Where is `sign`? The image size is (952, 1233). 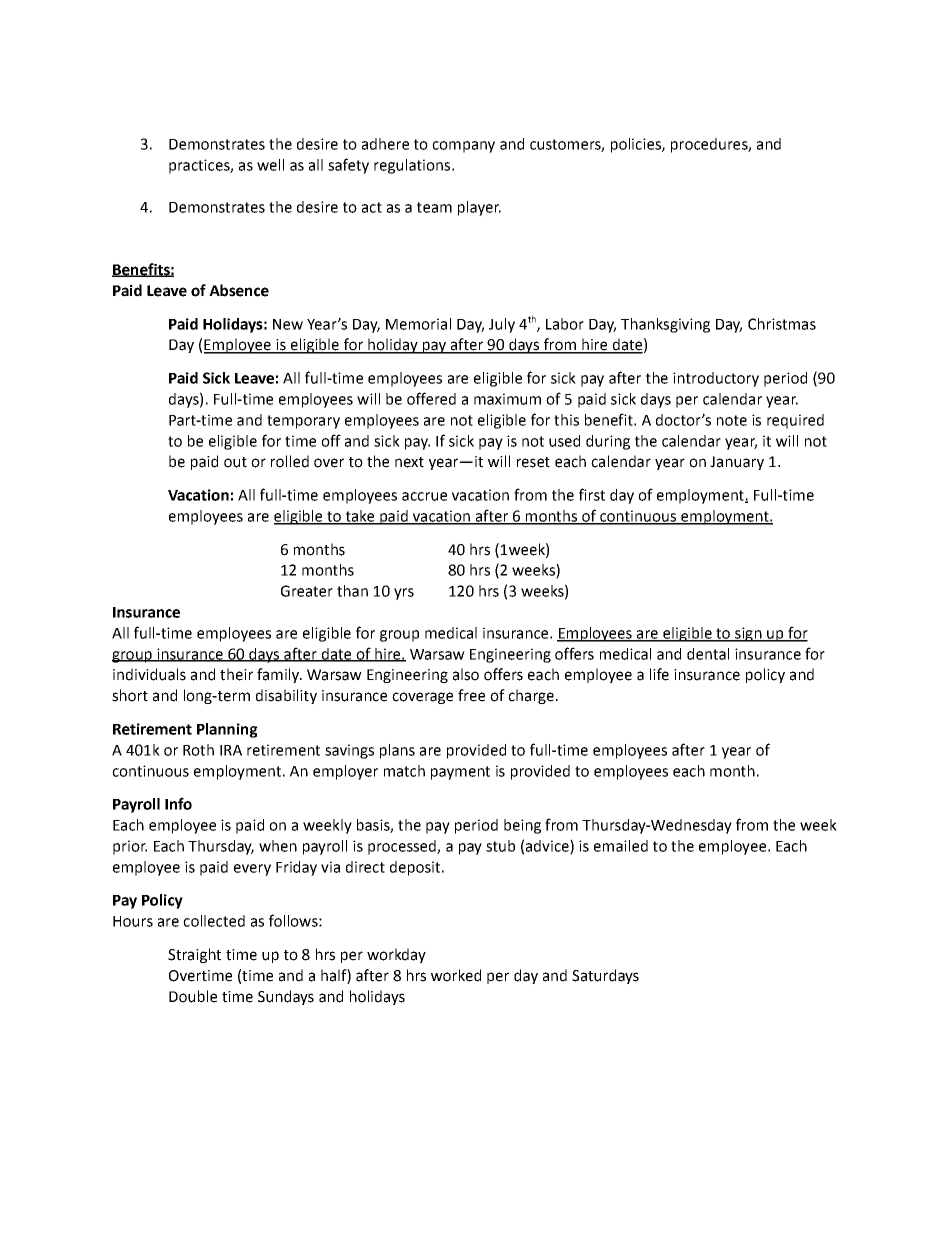 sign is located at coordinates (748, 634).
